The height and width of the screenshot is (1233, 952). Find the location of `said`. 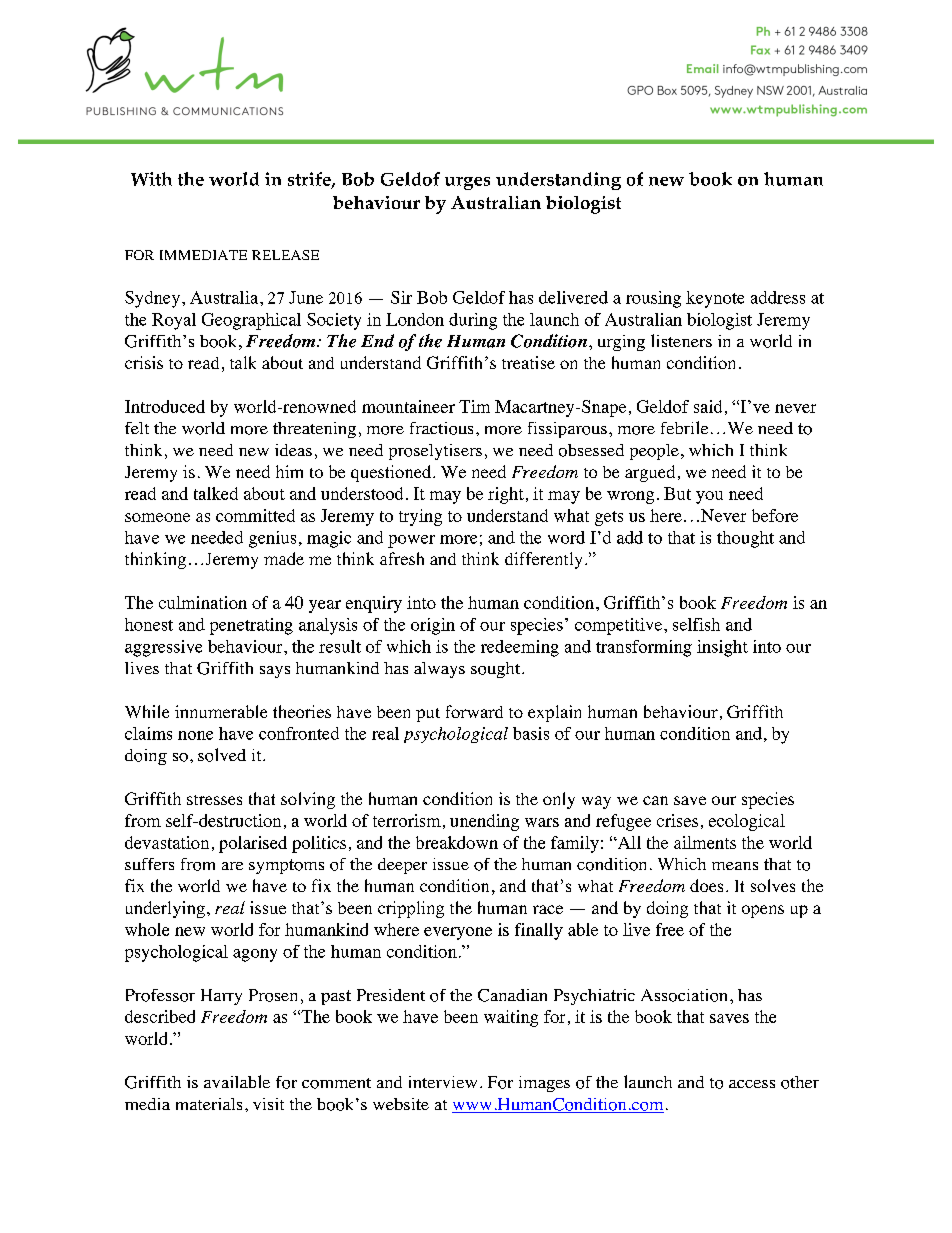

said is located at coordinates (708, 406).
